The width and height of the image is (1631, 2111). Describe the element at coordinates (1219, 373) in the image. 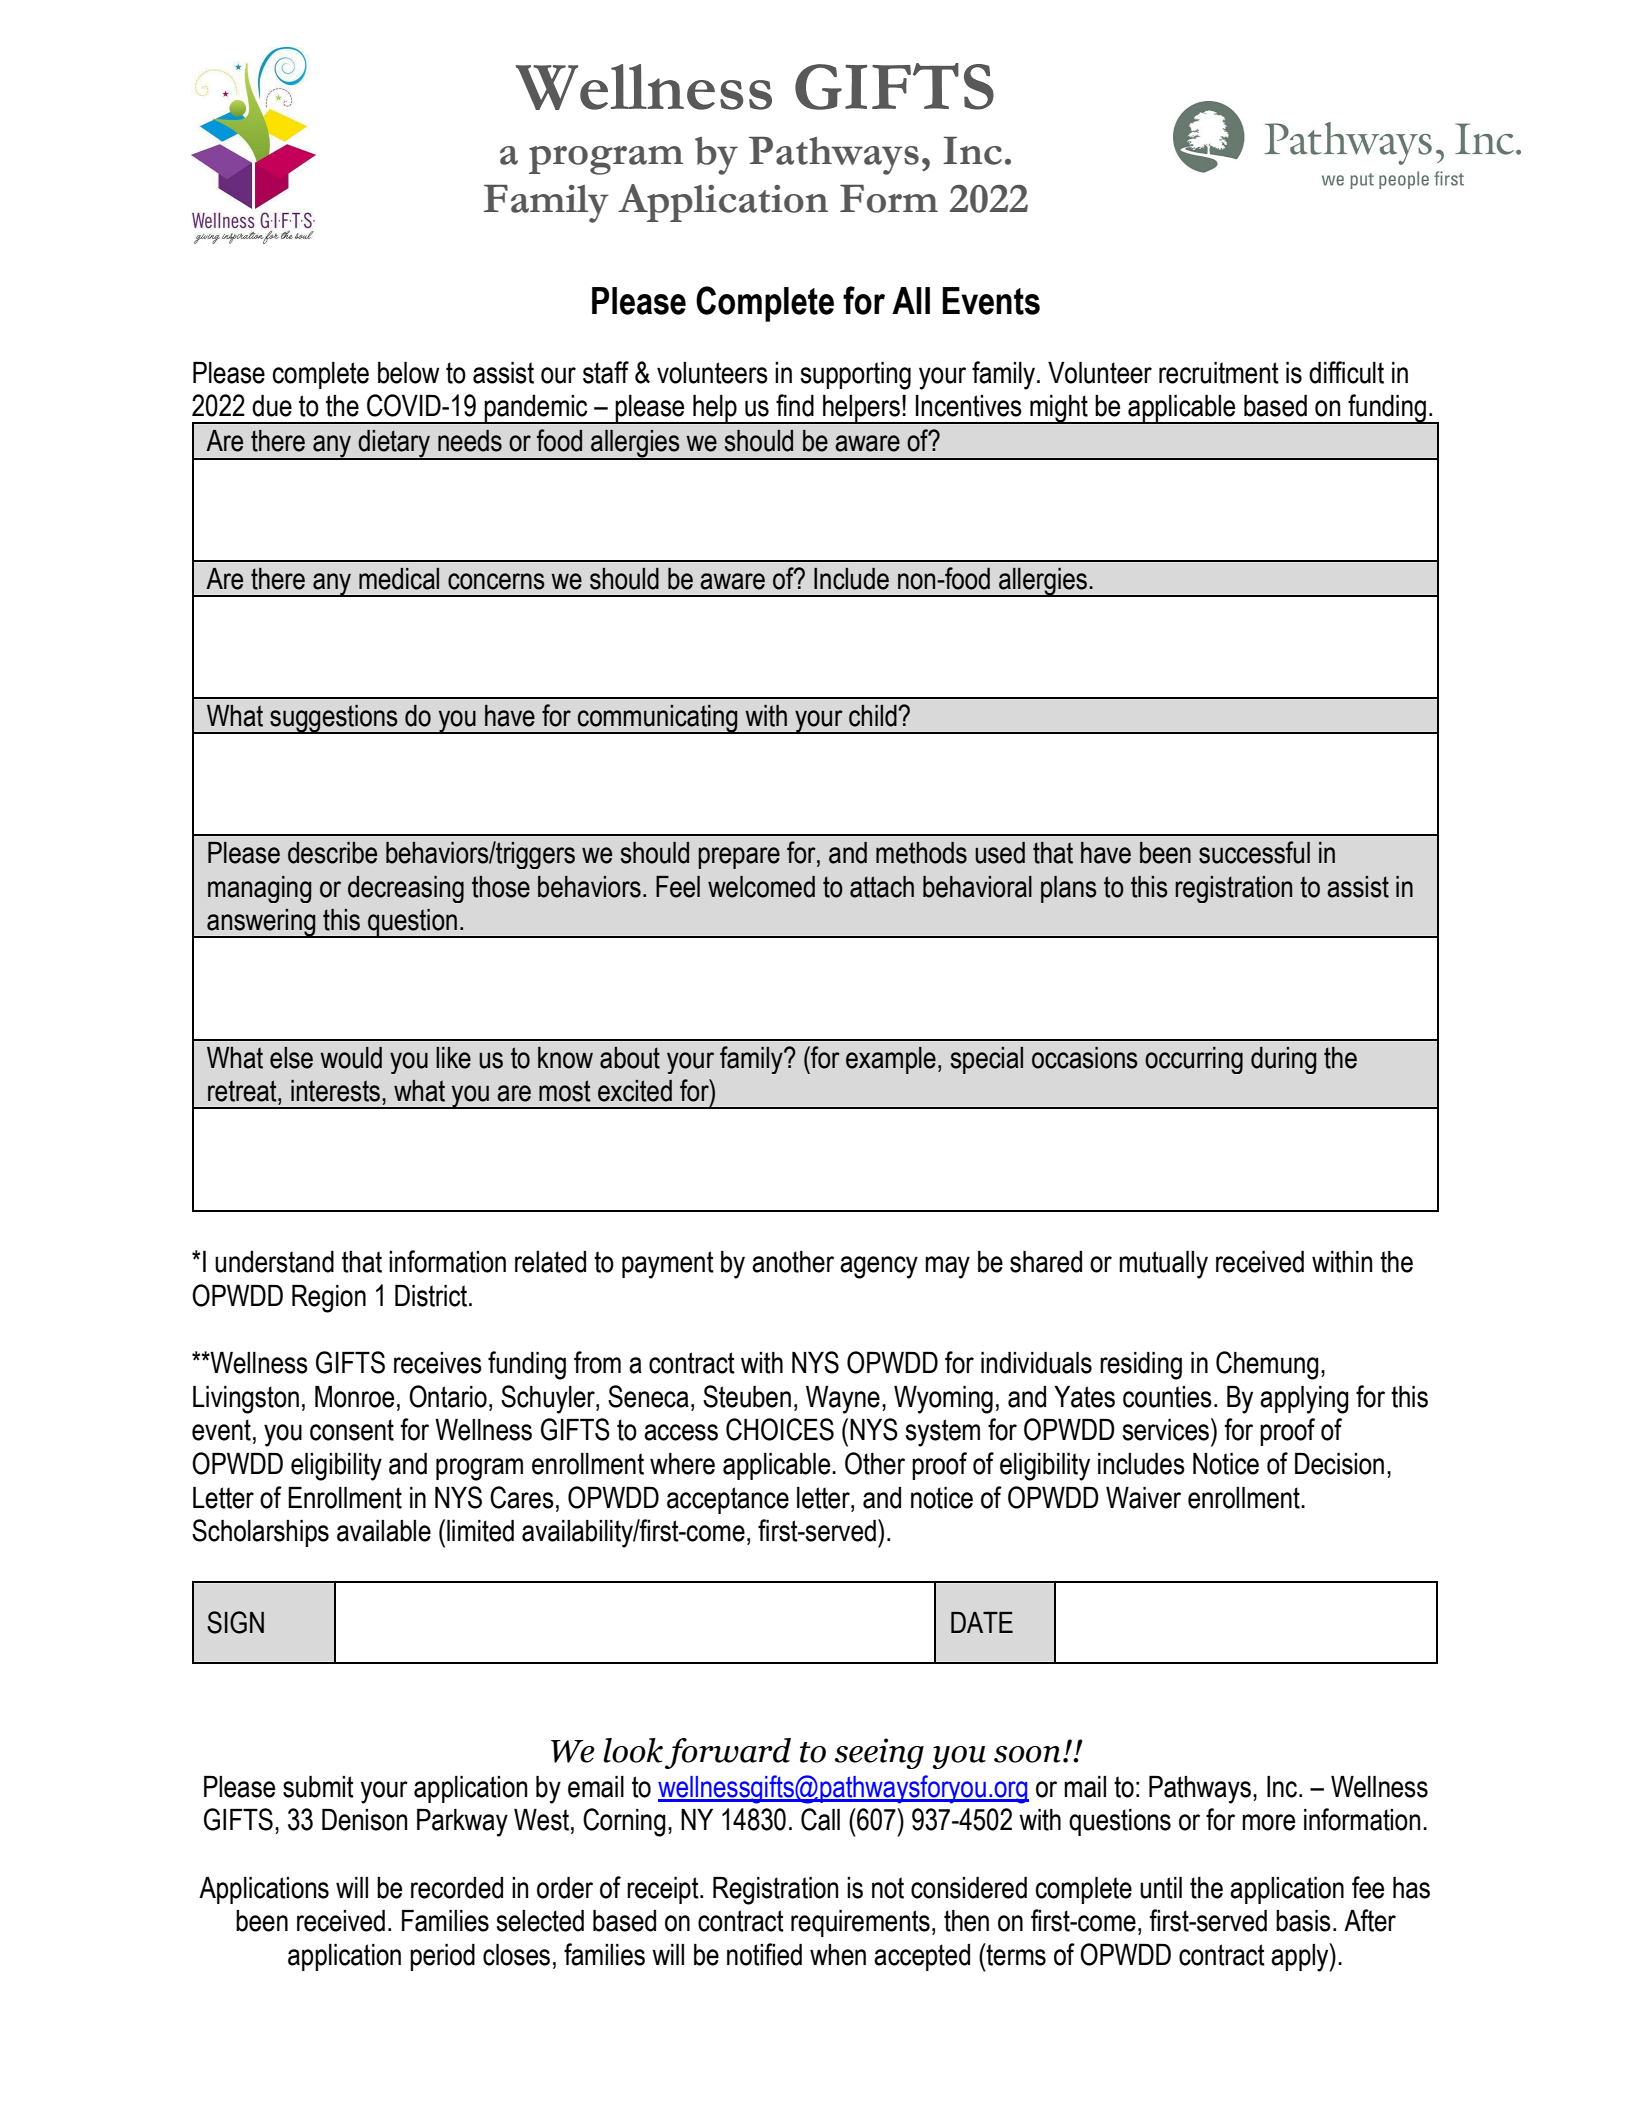

I see `recruitment` at that location.
